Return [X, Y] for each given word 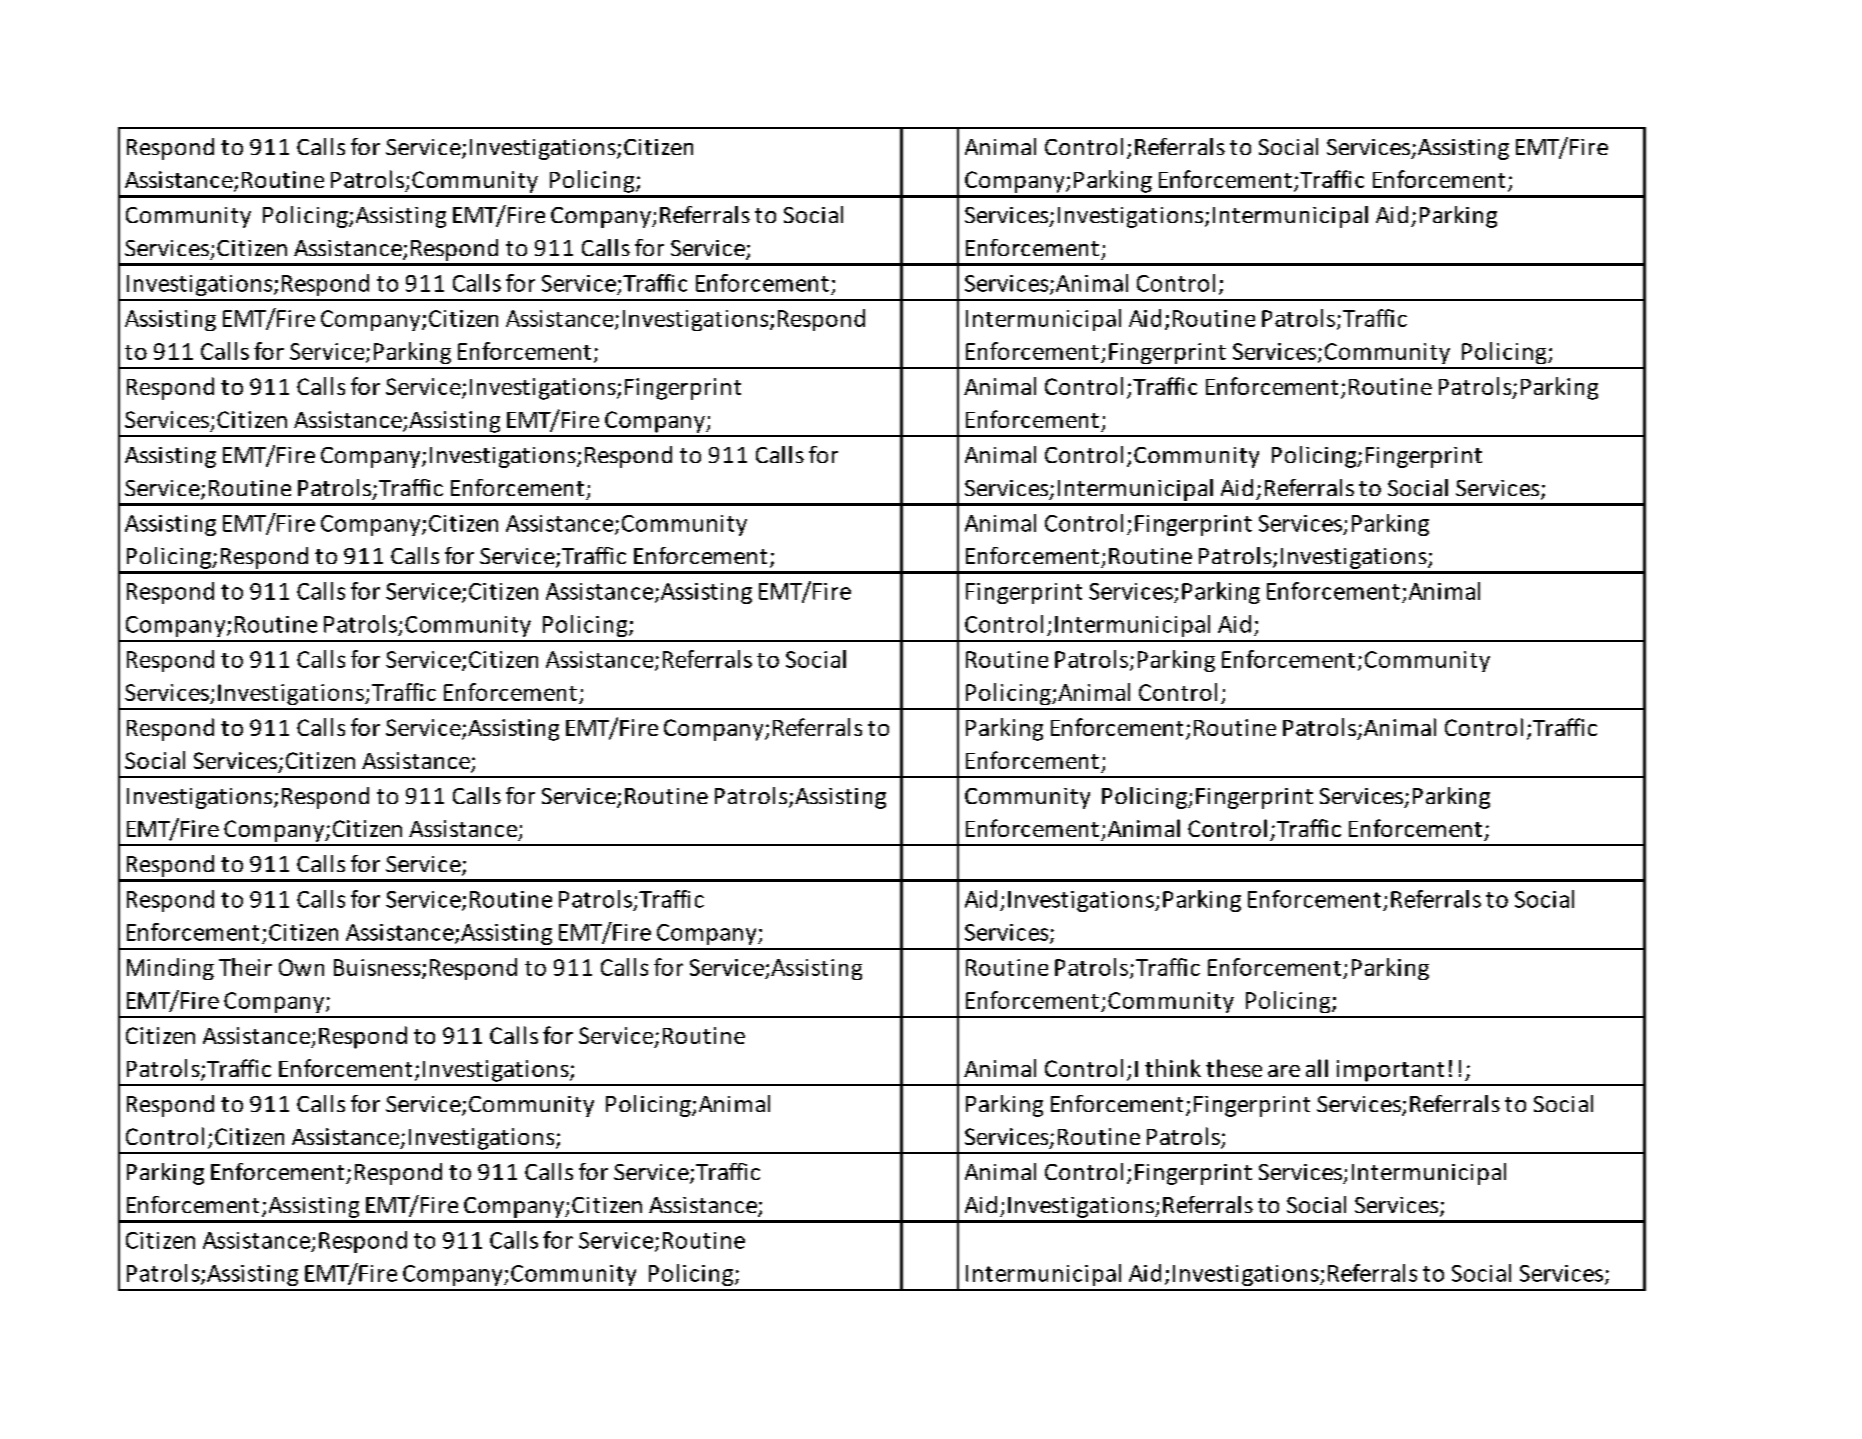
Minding [170, 969]
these [1234, 1068]
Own [301, 967]
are [1284, 1071]
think [1173, 1068]
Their [245, 967]
